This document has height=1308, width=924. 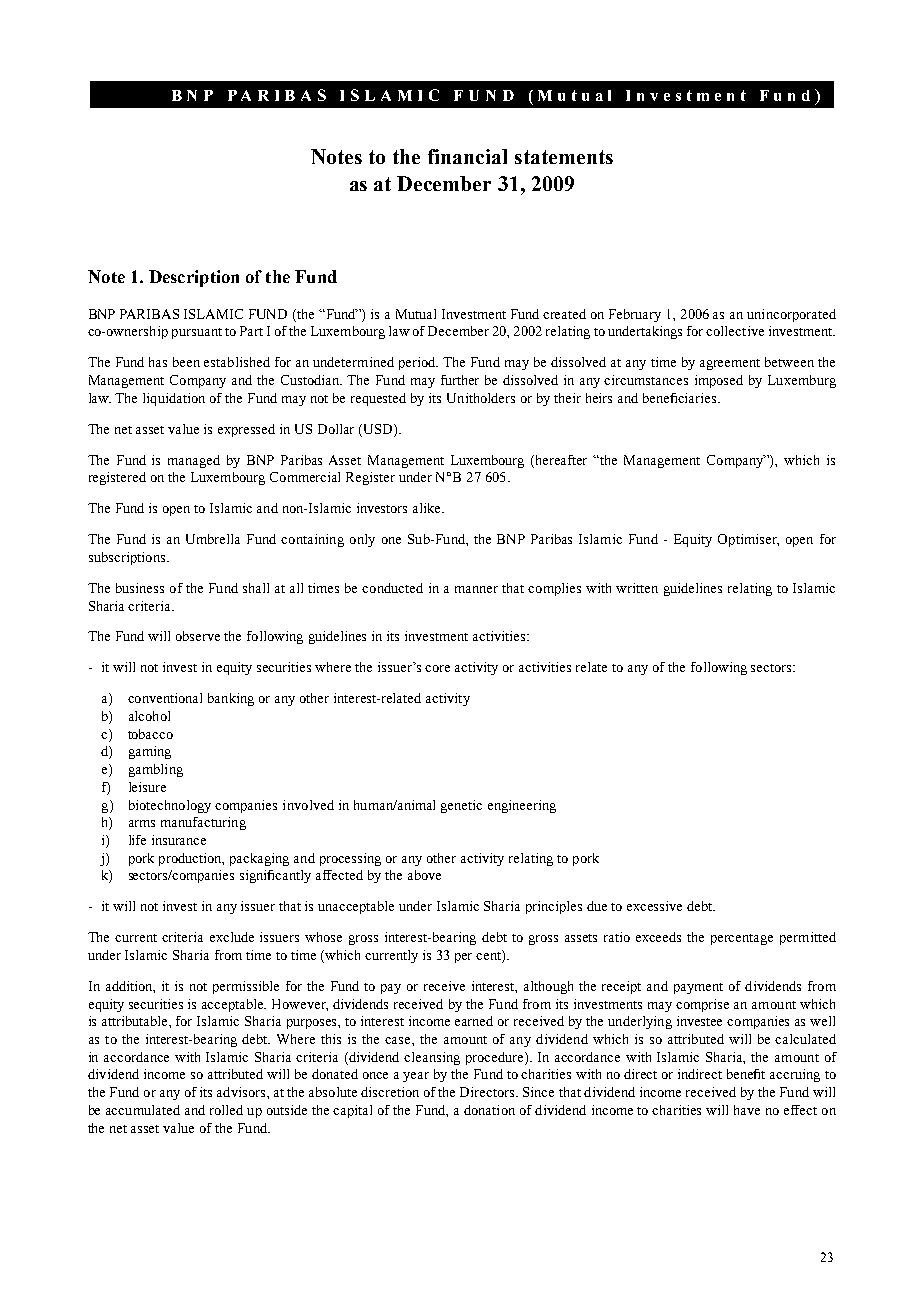 I want to click on written, so click(x=637, y=588).
